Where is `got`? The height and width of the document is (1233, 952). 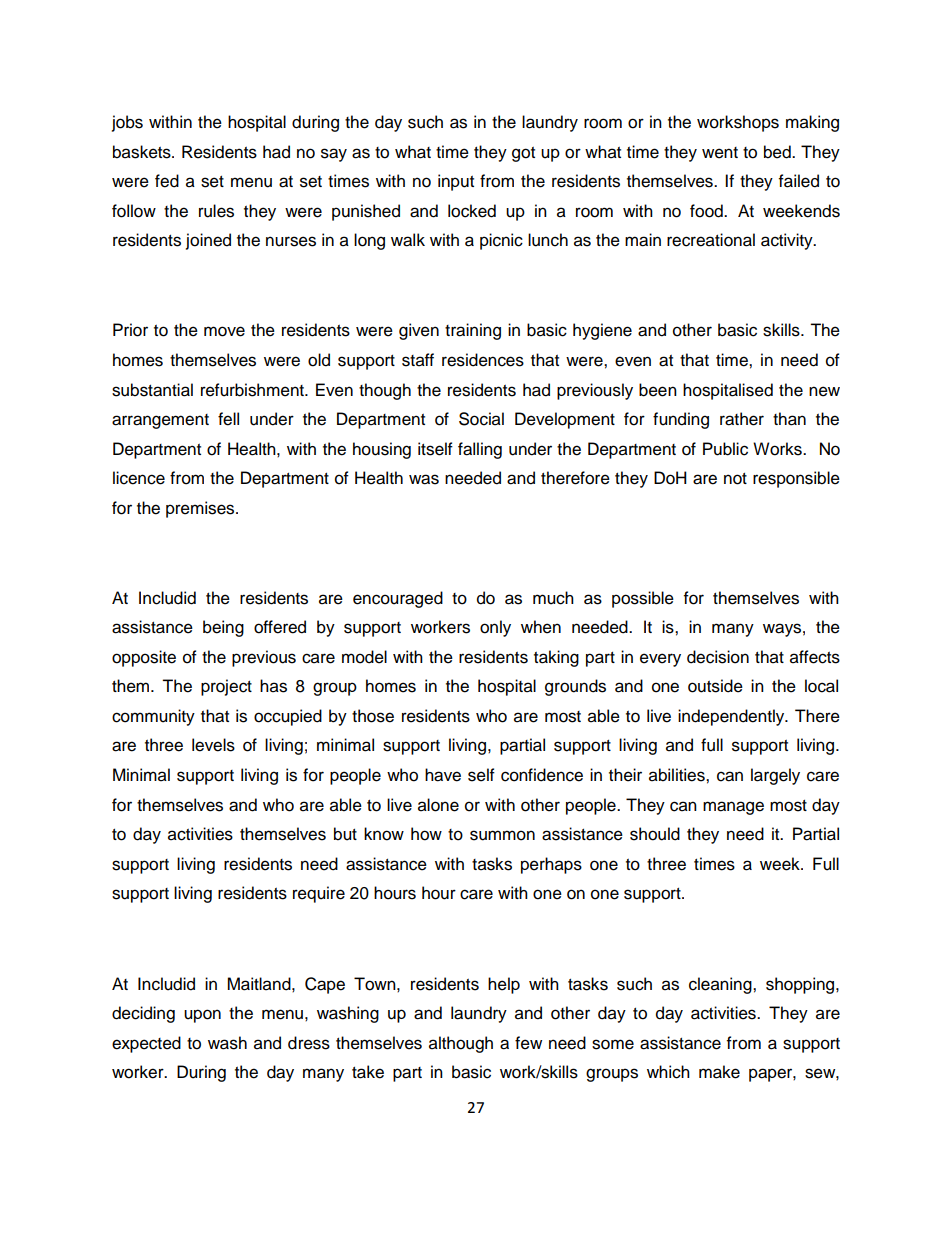 got is located at coordinates (523, 154).
